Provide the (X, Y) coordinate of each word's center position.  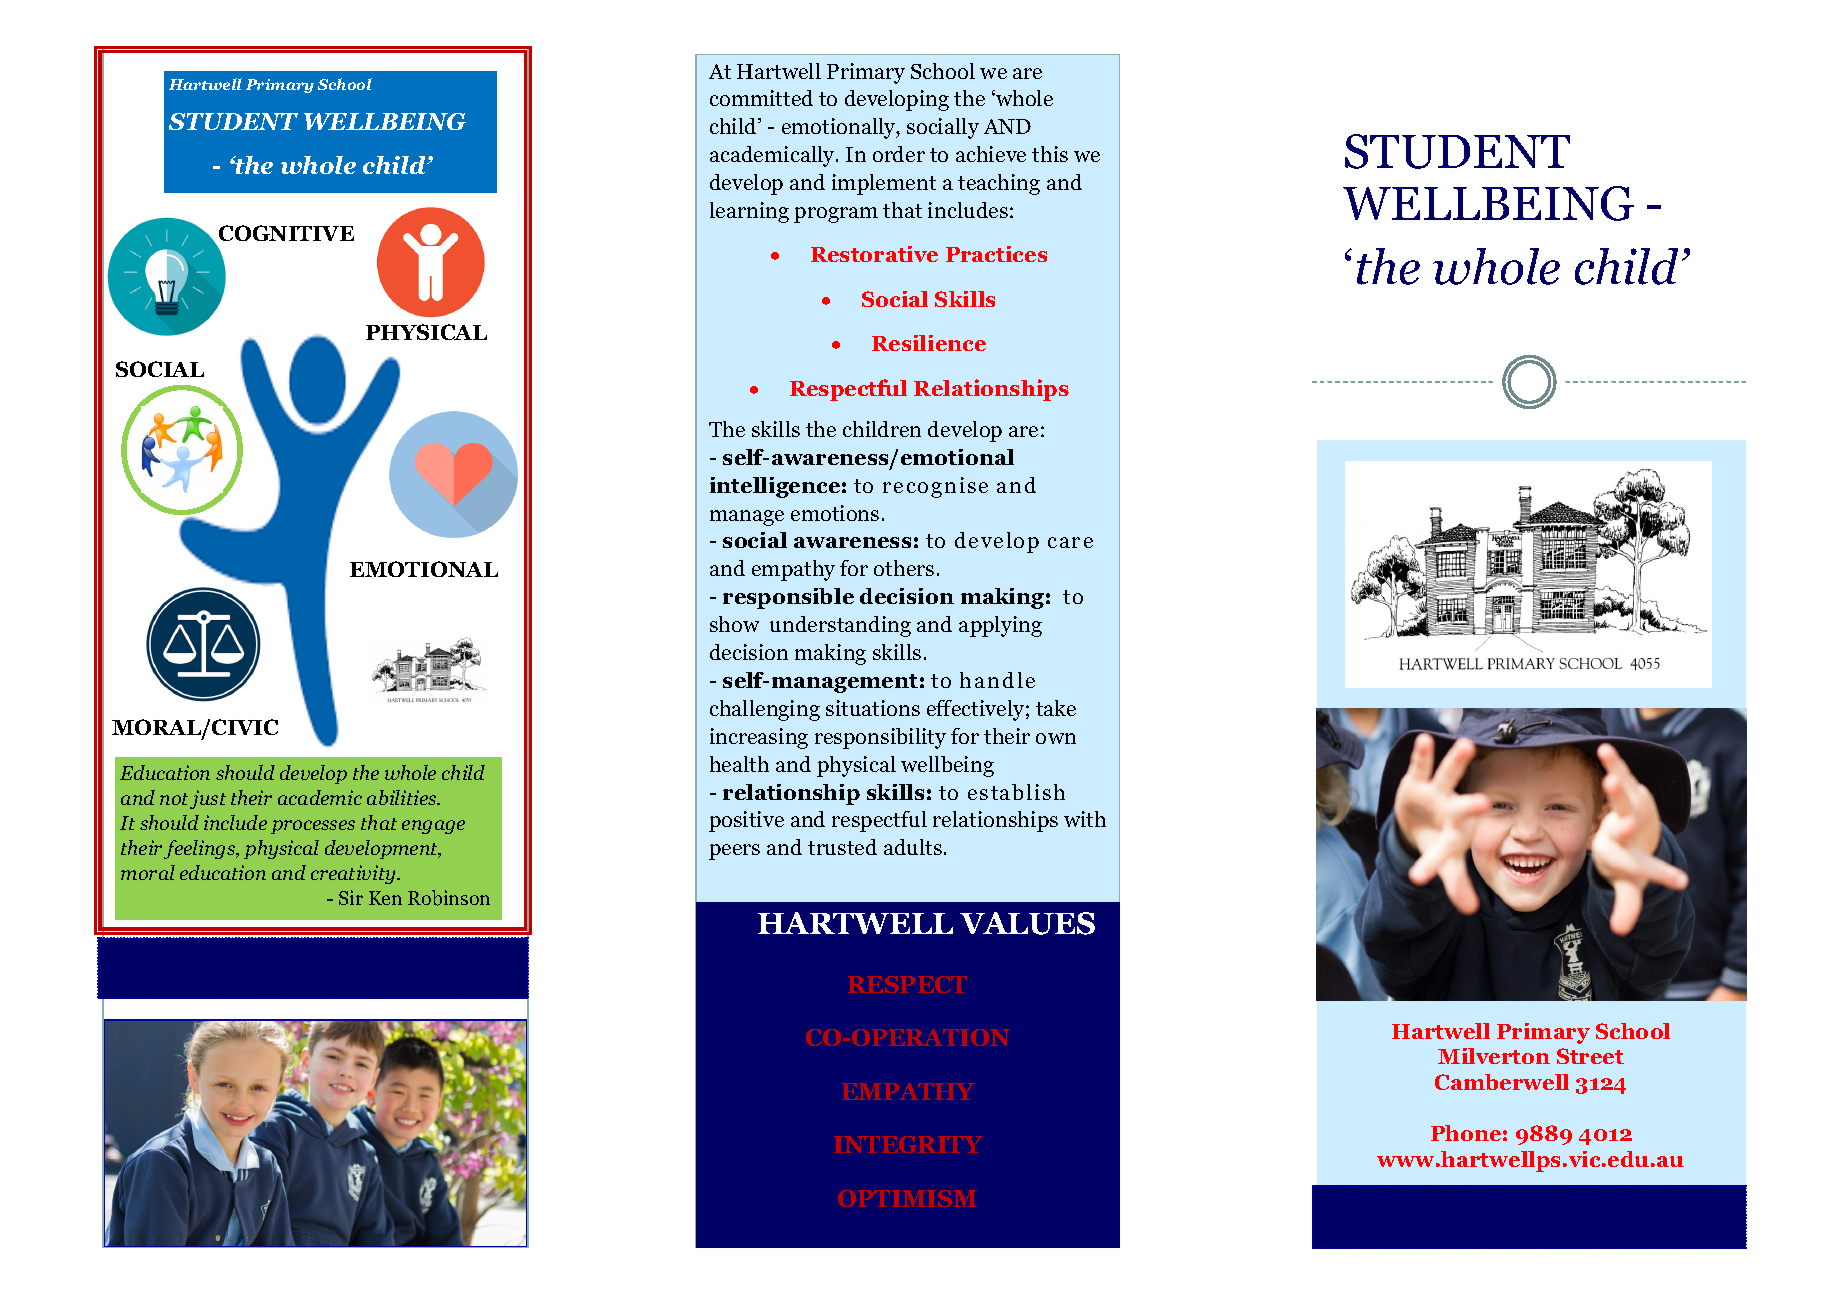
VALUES (1027, 923)
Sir (351, 897)
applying (1000, 626)
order (899, 154)
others (904, 568)
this (1050, 154)
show (734, 624)
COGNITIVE (286, 233)
